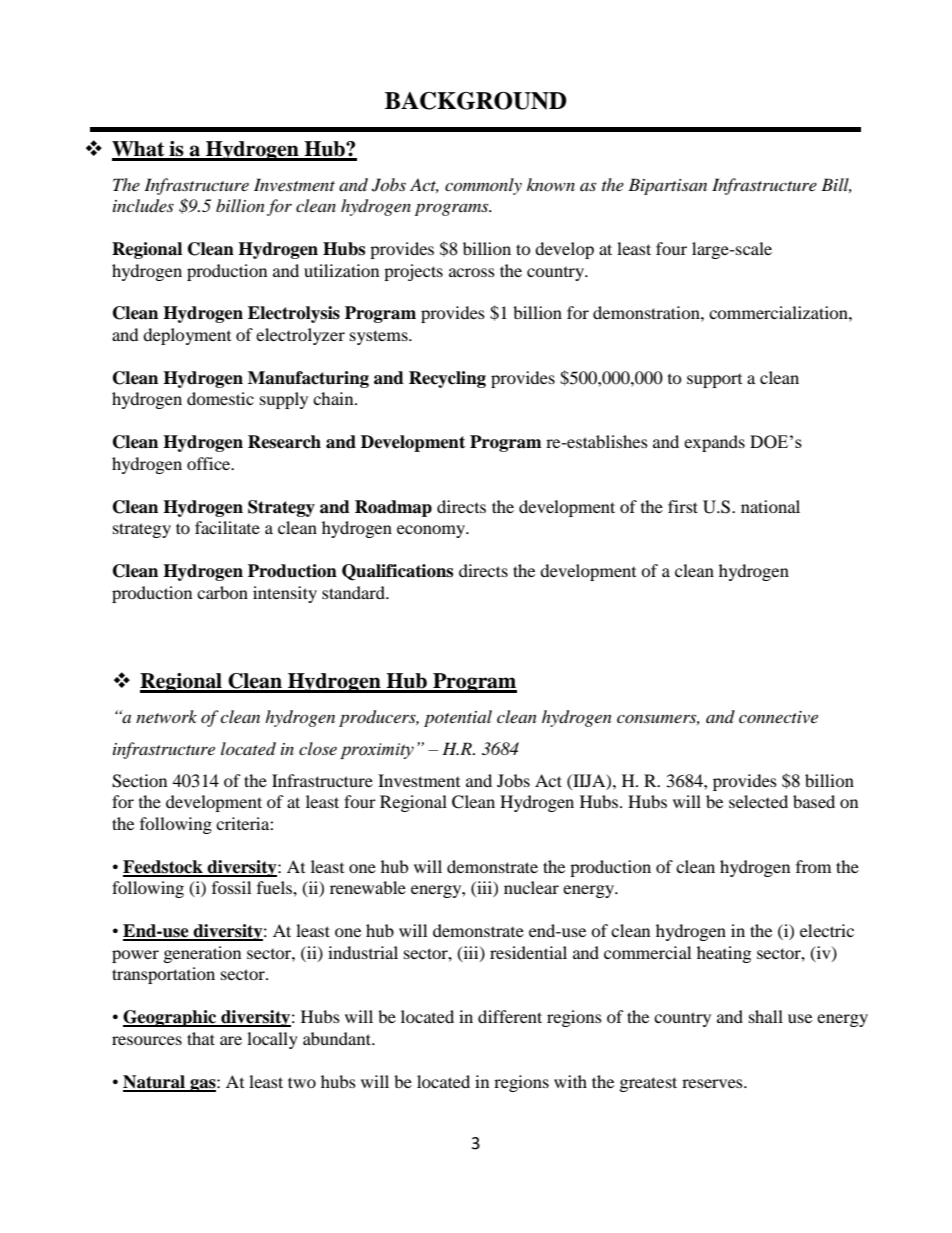 This screenshot has height=1233, width=952. I want to click on BACKGROUND, so click(476, 101).
